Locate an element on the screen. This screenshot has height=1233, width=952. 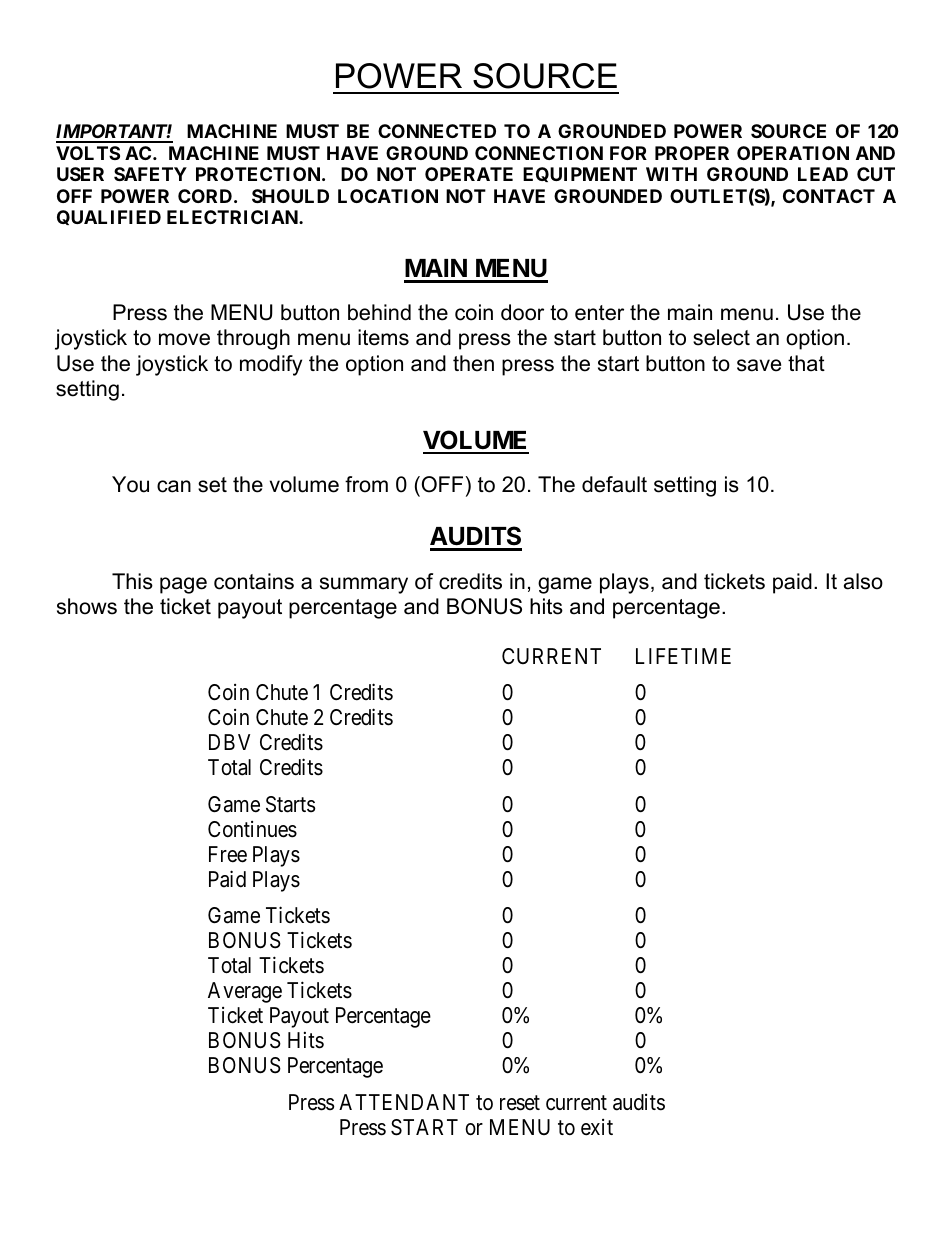
from is located at coordinates (366, 484).
